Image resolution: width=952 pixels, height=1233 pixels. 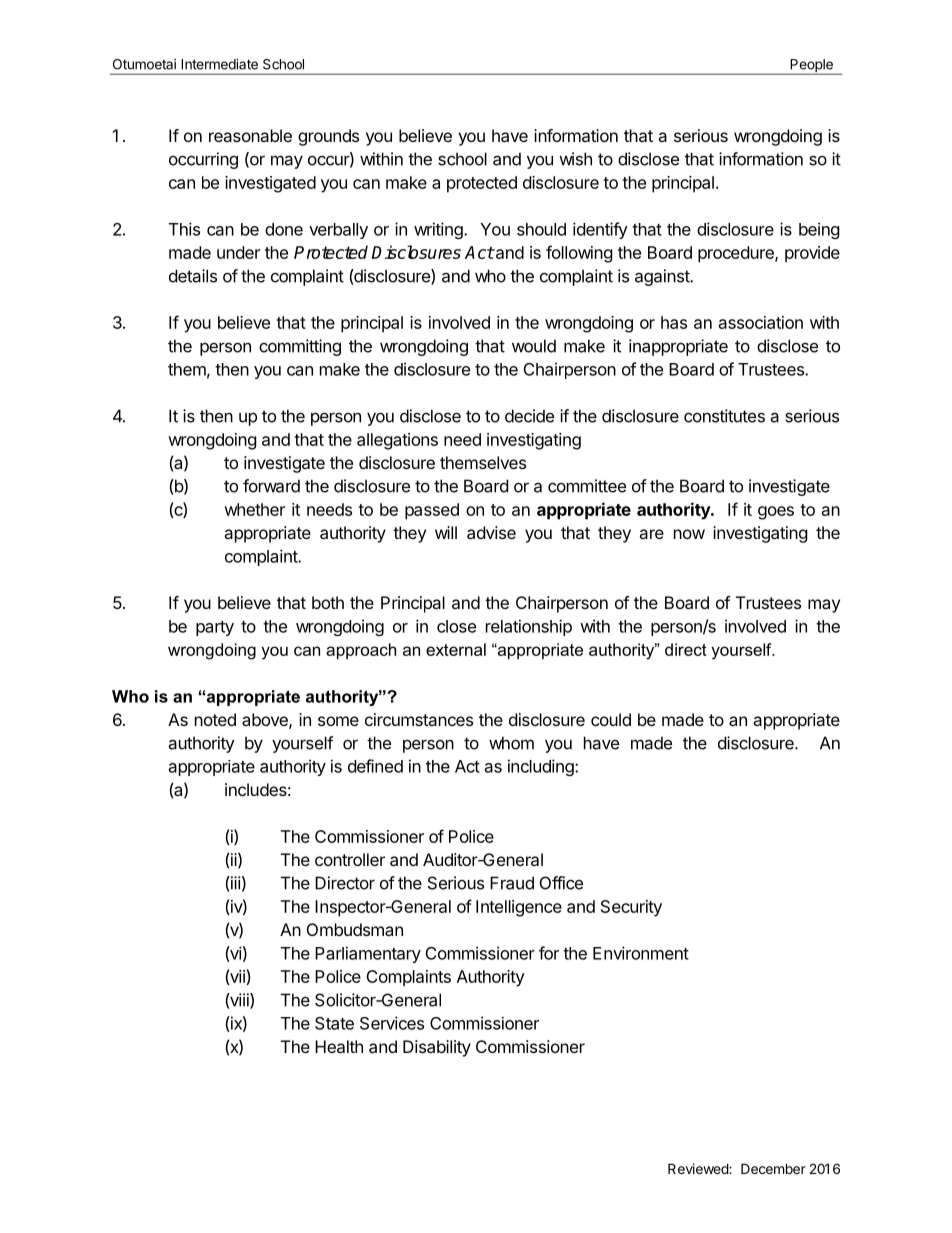 I want to click on People, so click(x=811, y=67).
